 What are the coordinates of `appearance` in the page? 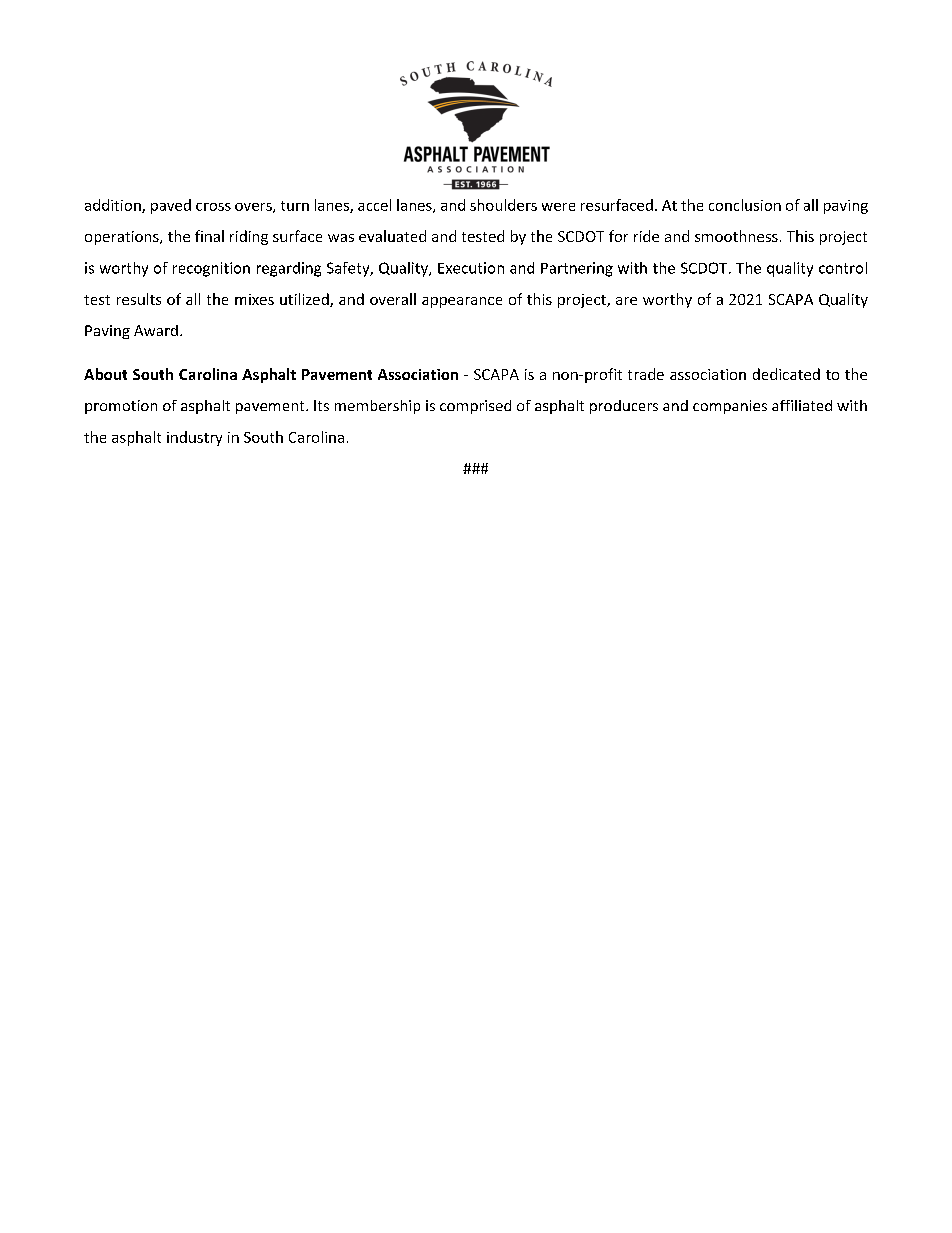 It's located at (462, 302).
